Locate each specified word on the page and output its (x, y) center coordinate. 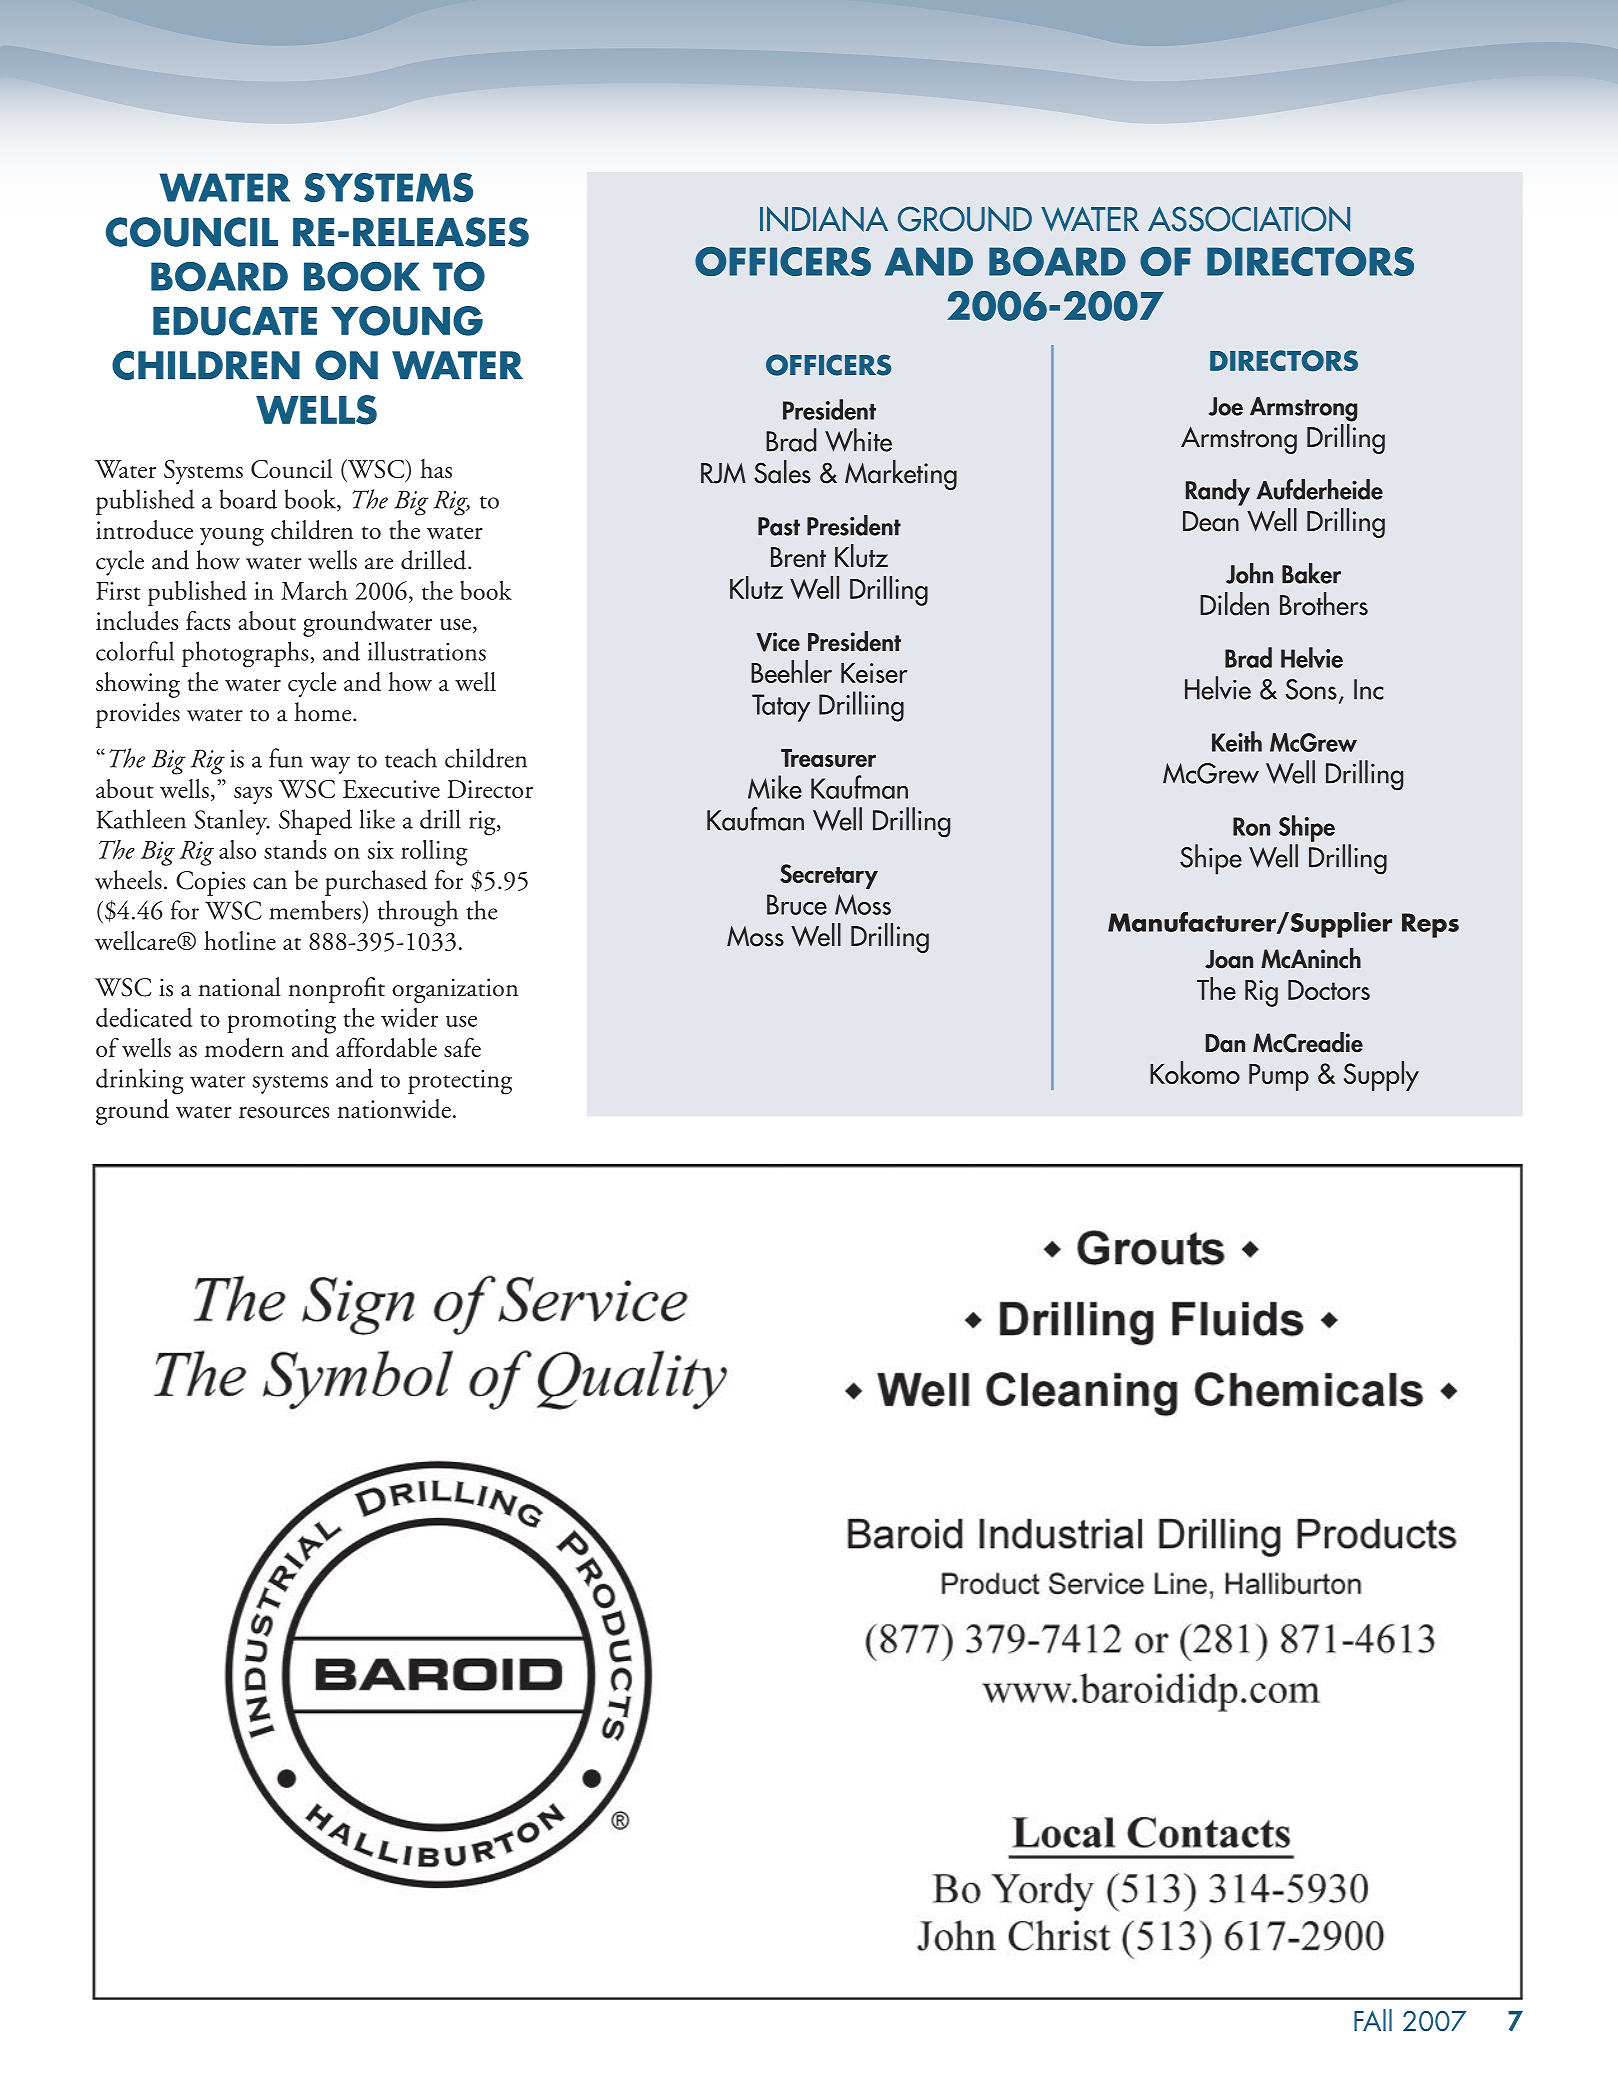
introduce (144, 530)
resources (284, 1113)
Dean (1211, 521)
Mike (775, 787)
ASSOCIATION (1249, 219)
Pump (1279, 1077)
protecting (460, 1082)
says (253, 796)
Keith (1237, 741)
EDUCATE (235, 321)
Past (779, 526)
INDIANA (824, 219)
